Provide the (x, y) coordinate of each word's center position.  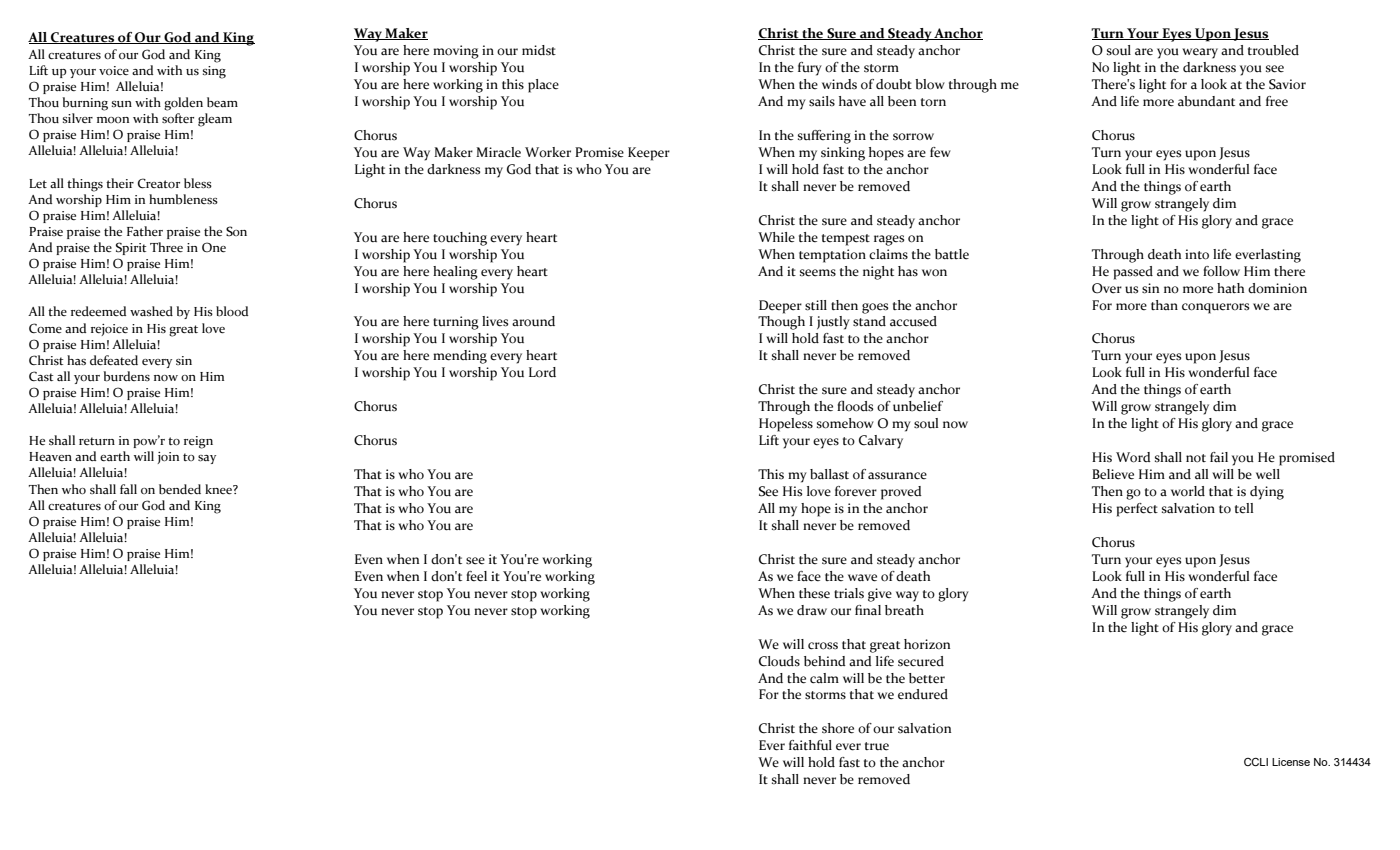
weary (1200, 53)
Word (1133, 457)
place (543, 86)
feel (476, 576)
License (1291, 762)
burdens (126, 376)
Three (166, 247)
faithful (810, 745)
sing (214, 72)
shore (838, 728)
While (776, 237)
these (814, 593)
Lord (542, 372)
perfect (1137, 510)
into (1197, 254)
